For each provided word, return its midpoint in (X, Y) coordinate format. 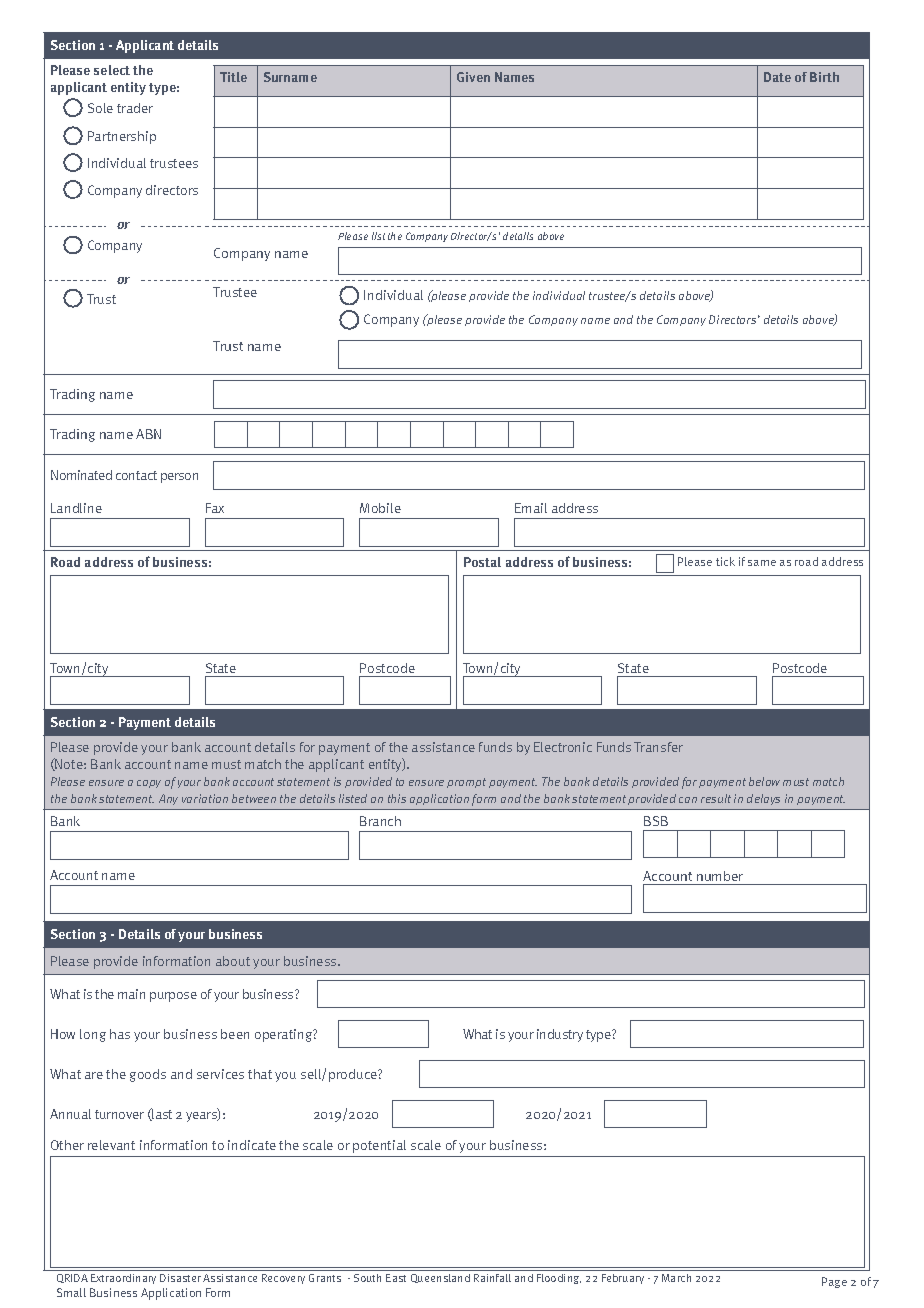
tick (725, 561)
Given (473, 77)
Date (777, 77)
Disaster (180, 1278)
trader (135, 108)
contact (136, 475)
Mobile (380, 508)
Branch (380, 821)
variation (205, 798)
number (720, 876)
